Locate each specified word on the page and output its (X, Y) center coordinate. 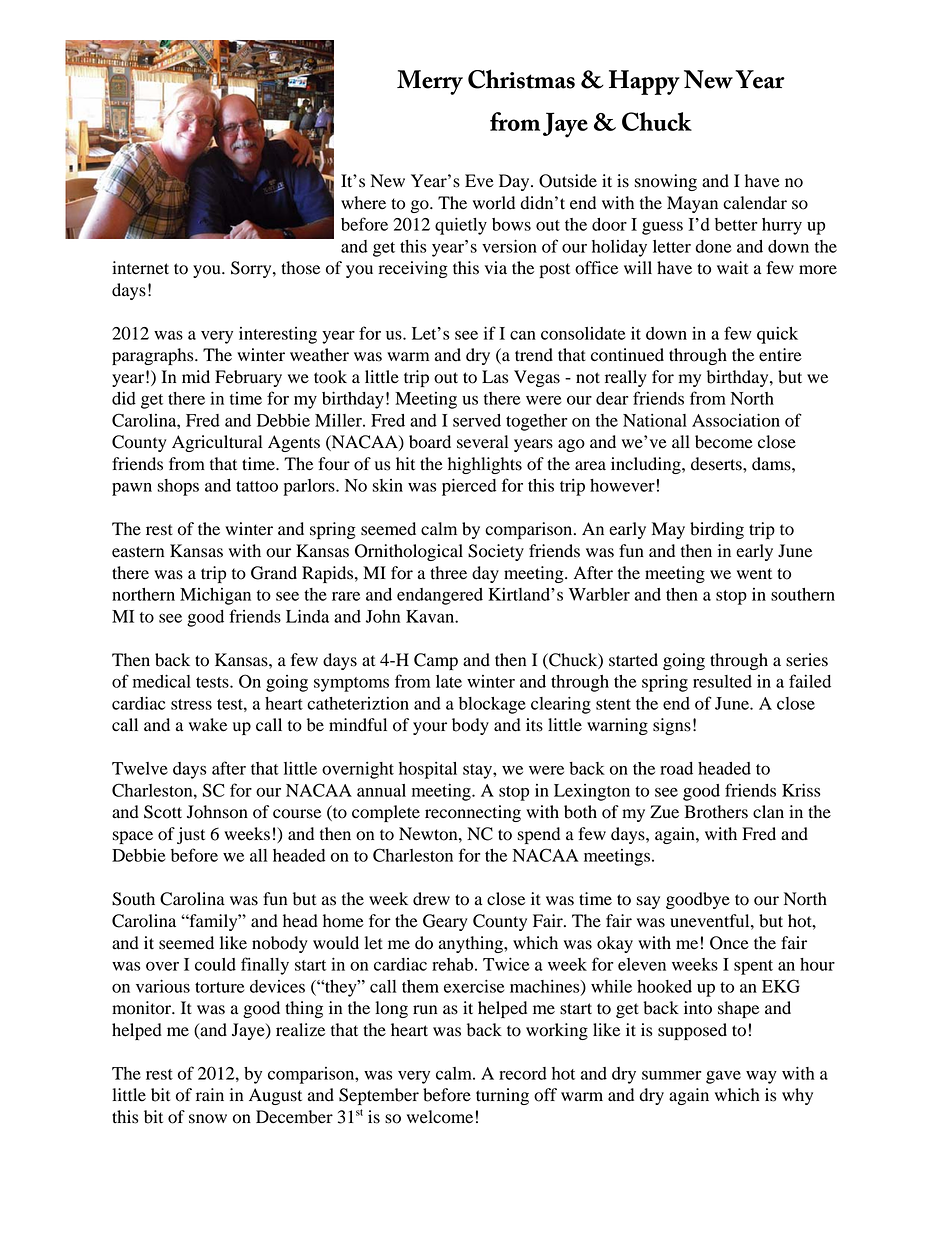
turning (502, 1096)
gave (723, 1077)
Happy (644, 82)
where (363, 203)
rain (210, 1095)
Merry (430, 82)
